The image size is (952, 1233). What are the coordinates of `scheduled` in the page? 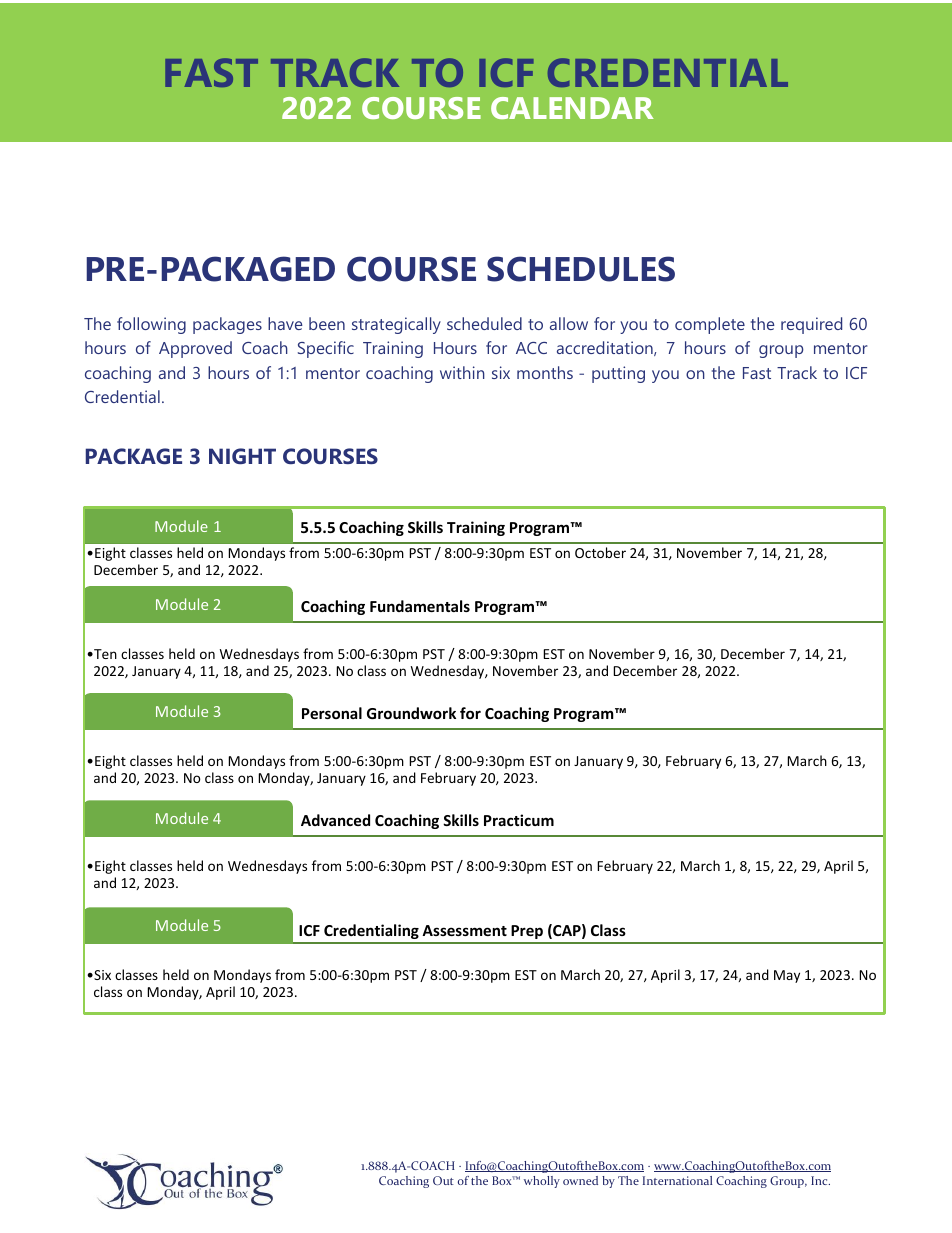 It's located at (484, 323).
